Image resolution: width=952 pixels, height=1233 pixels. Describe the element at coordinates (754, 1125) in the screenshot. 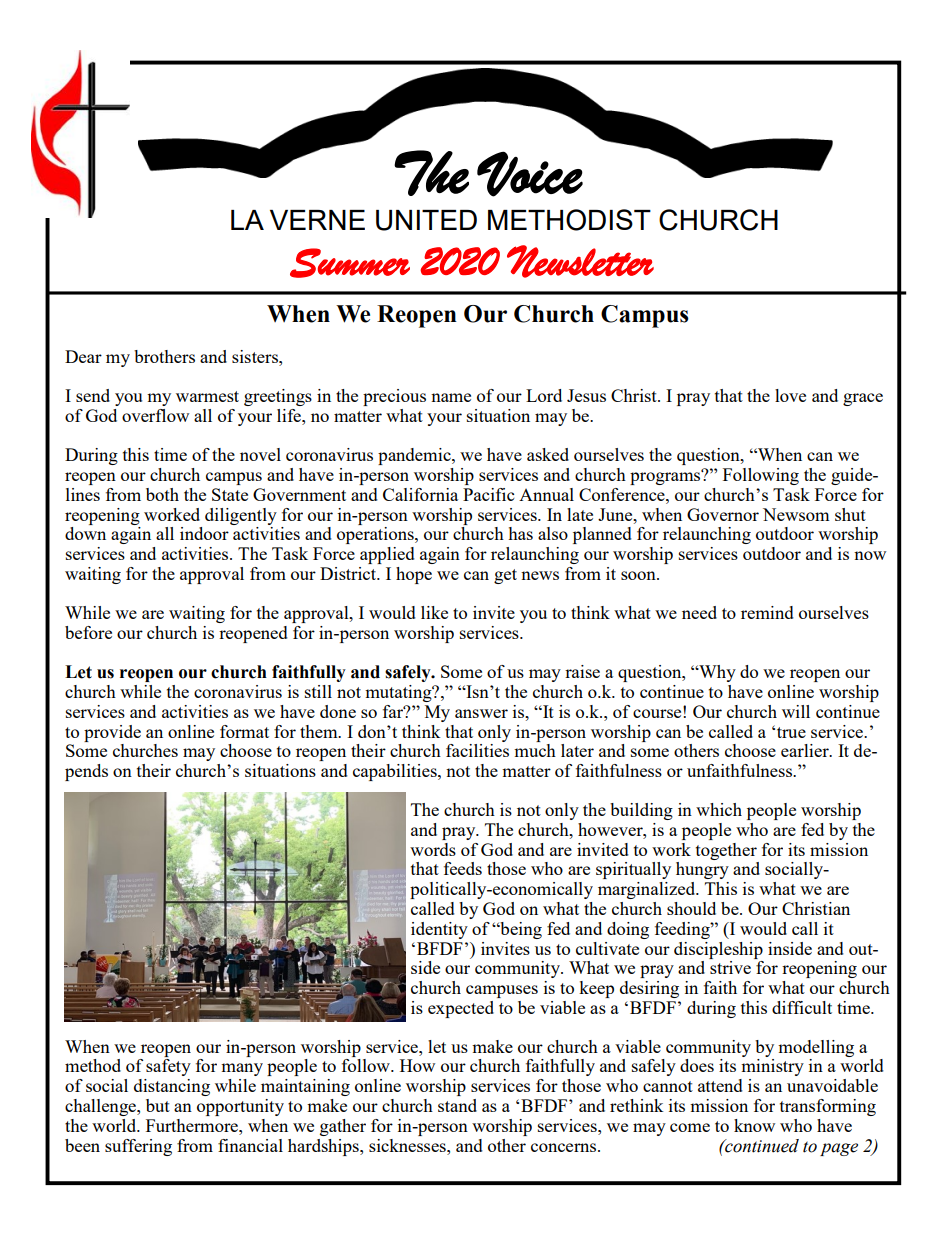

I see `know` at that location.
